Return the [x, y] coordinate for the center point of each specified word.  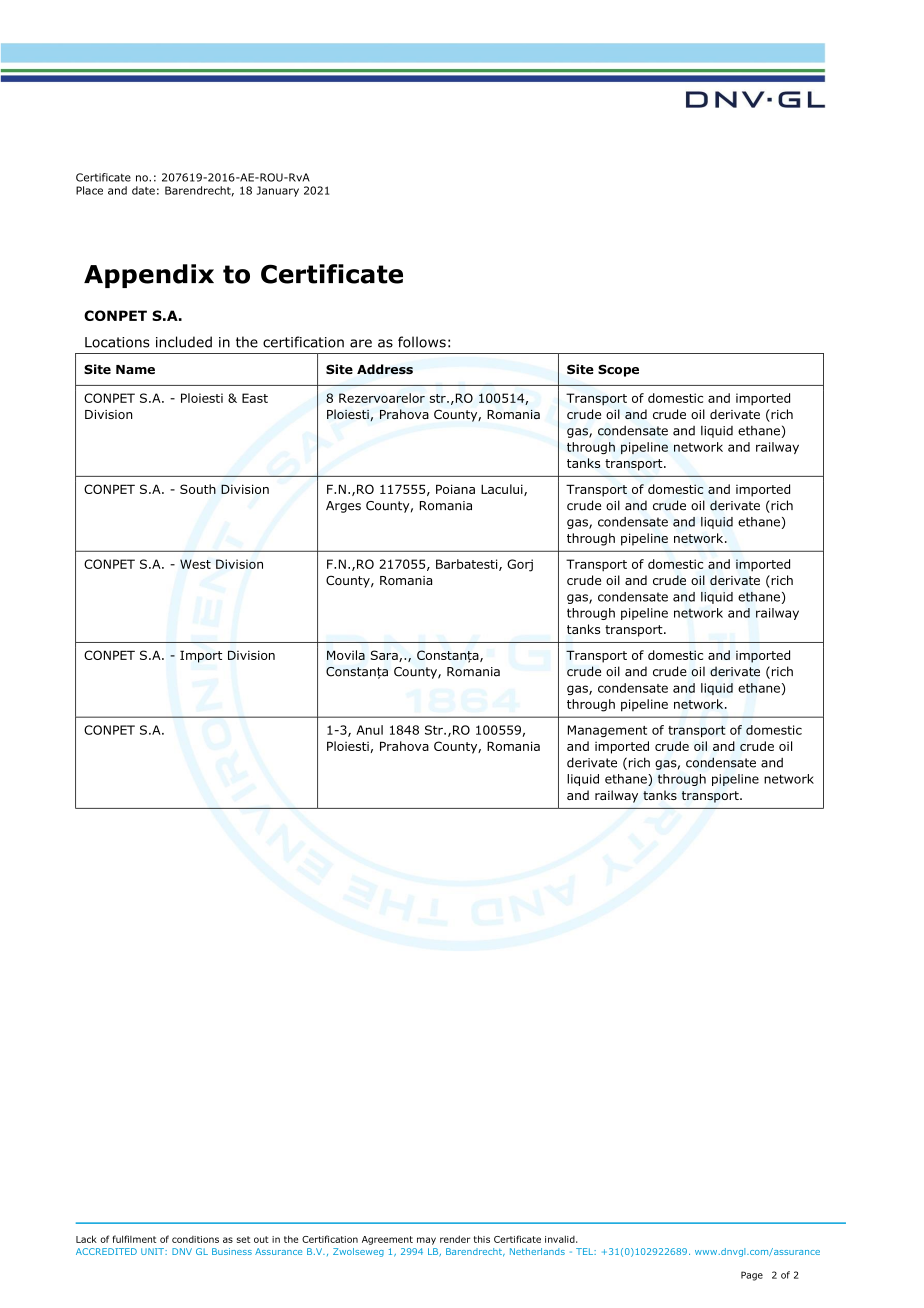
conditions [195, 1239]
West [195, 564]
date [143, 190]
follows [422, 342]
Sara [385, 656]
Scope [618, 370]
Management [607, 731]
